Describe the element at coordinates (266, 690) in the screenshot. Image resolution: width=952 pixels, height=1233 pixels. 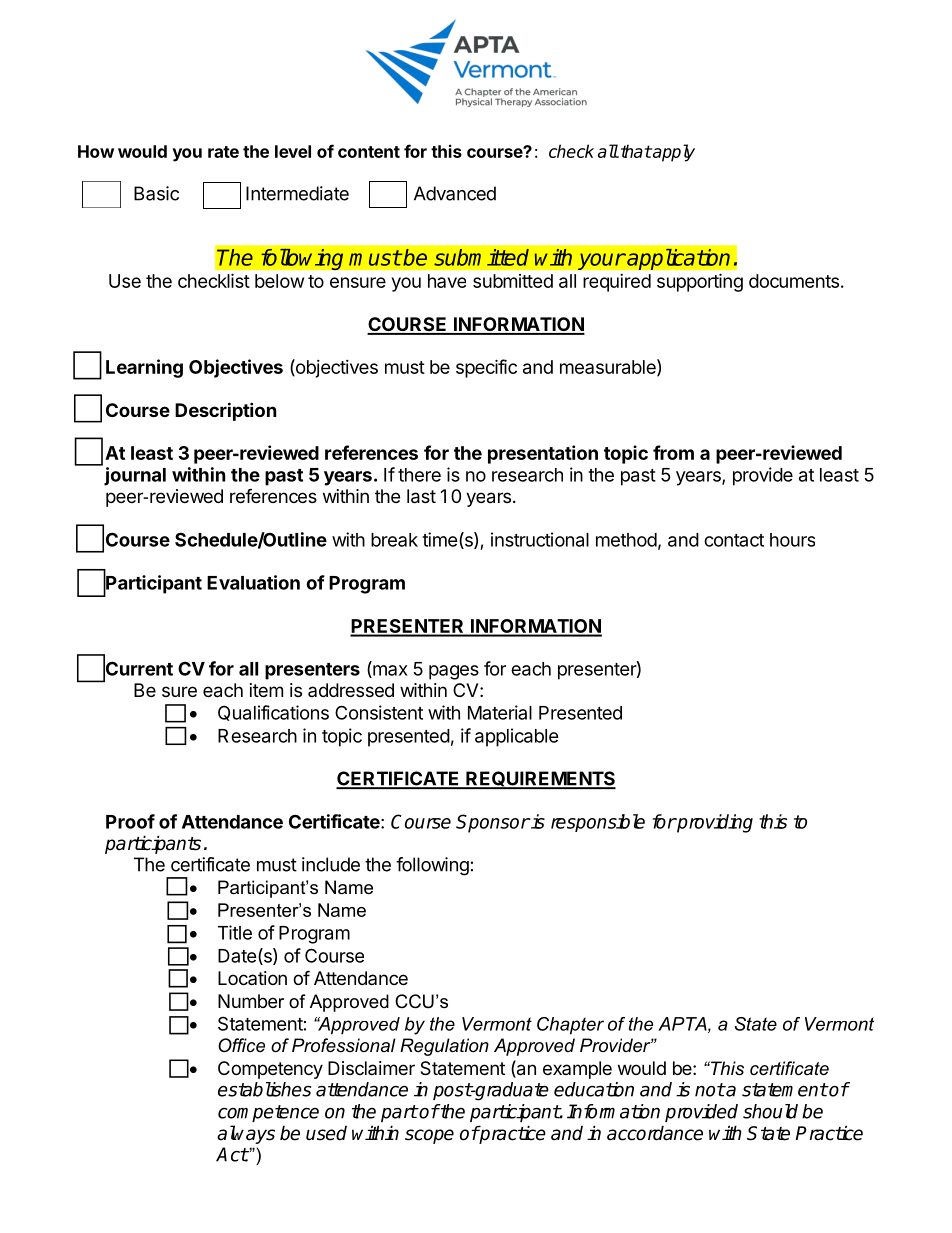
I see `item` at that location.
